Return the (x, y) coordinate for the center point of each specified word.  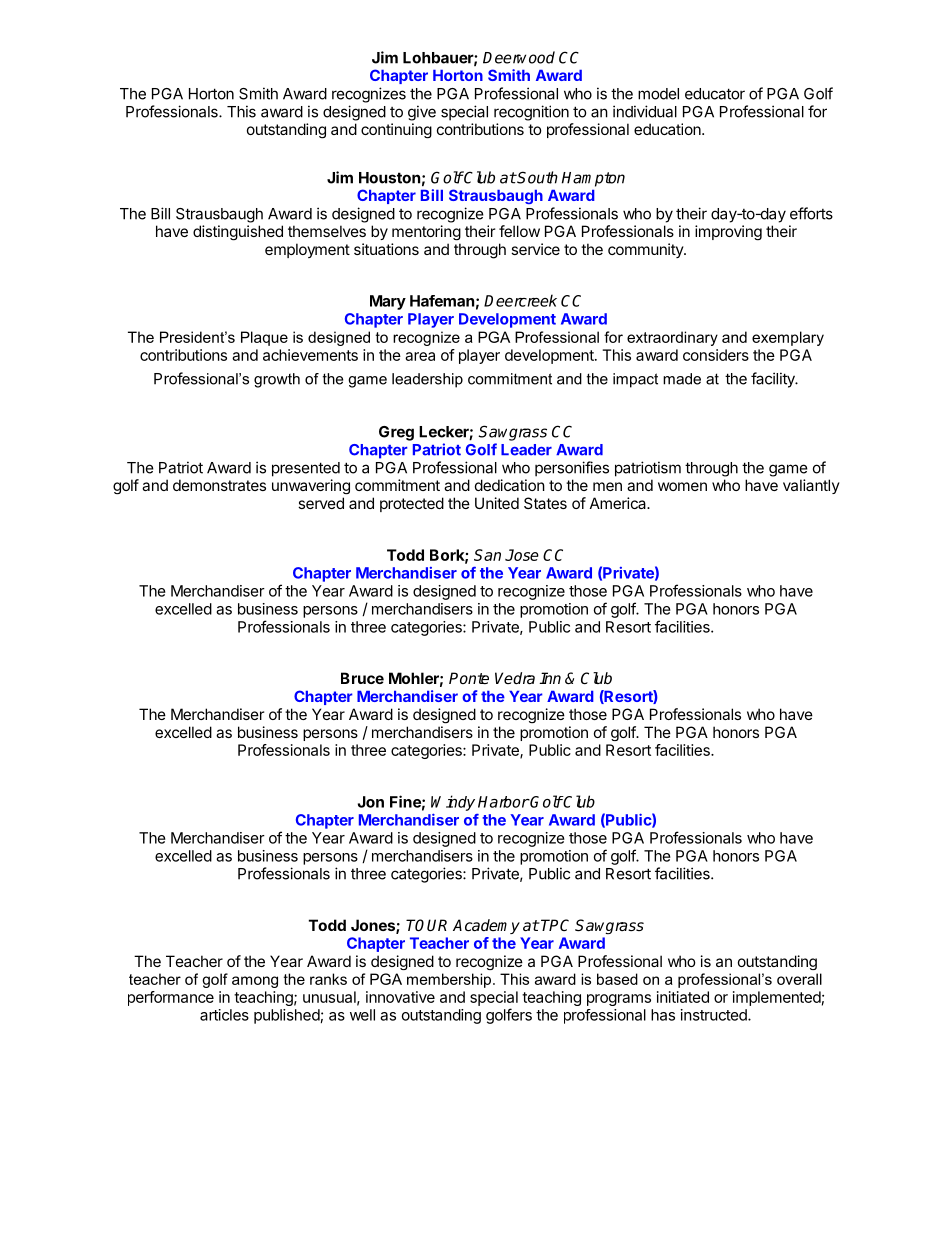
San (487, 555)
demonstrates (219, 485)
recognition (531, 113)
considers (716, 355)
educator (715, 94)
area (420, 356)
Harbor (504, 802)
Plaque (264, 338)
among (255, 982)
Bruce (362, 678)
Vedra (515, 678)
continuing (396, 131)
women (682, 486)
